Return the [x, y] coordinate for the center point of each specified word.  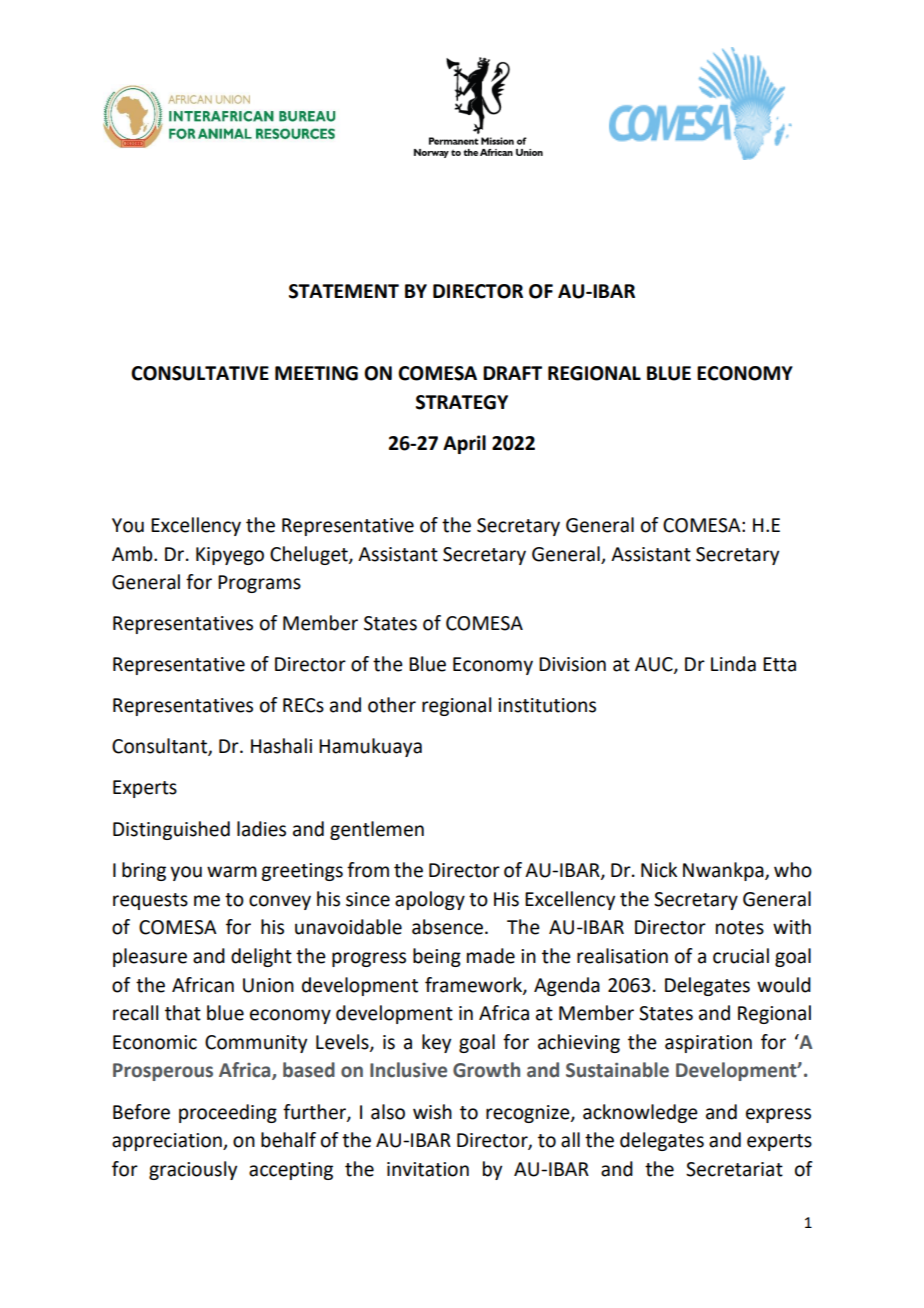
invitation [428, 1169]
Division [572, 664]
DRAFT [512, 373]
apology [430, 900]
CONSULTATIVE [200, 373]
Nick [659, 870]
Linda [733, 664]
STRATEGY [462, 402]
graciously [193, 1170]
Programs [259, 584]
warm [232, 872]
